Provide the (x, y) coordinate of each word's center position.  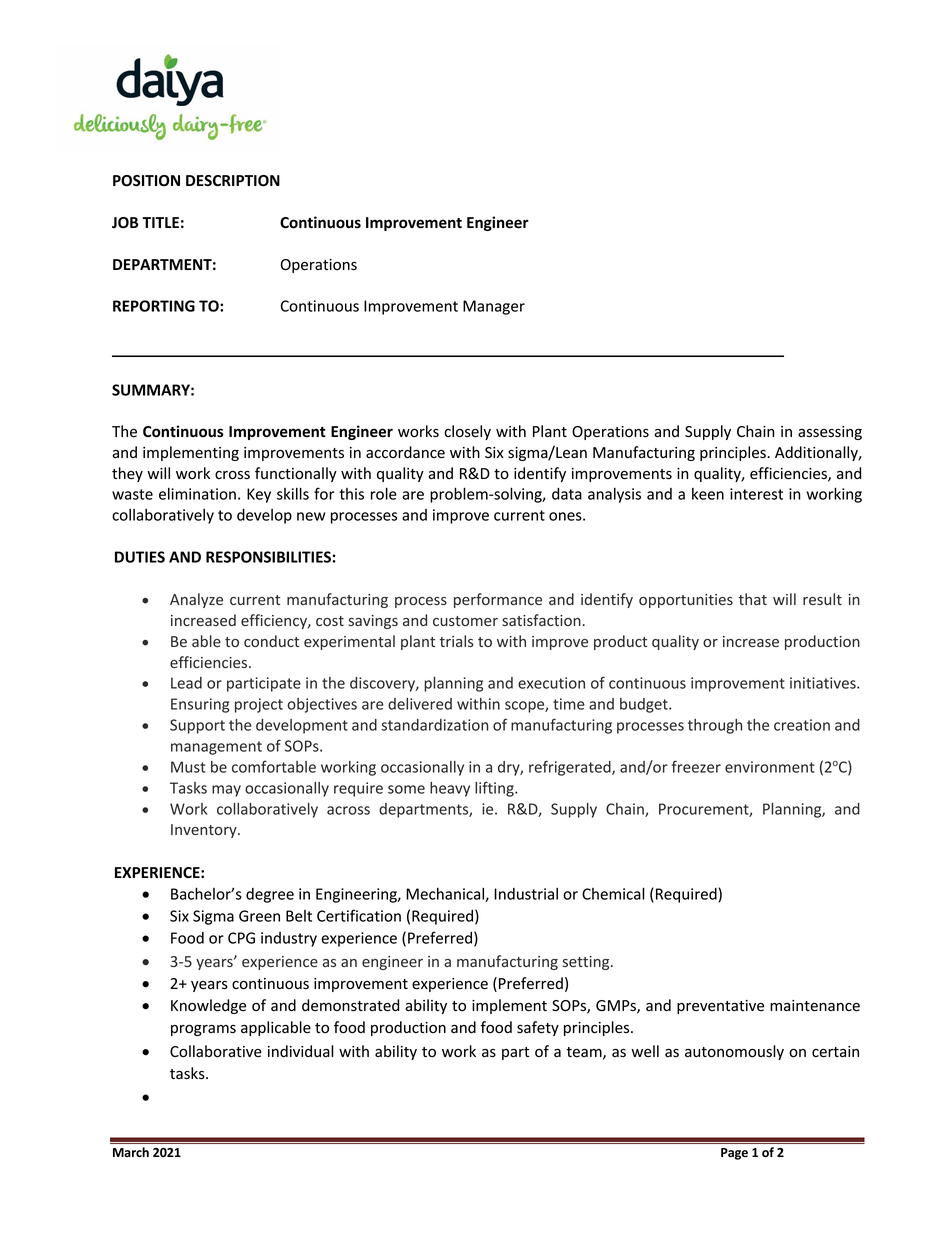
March (131, 1152)
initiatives (824, 683)
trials (457, 641)
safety (538, 1028)
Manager (494, 307)
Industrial (526, 894)
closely (467, 432)
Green (259, 916)
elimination (197, 494)
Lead (186, 683)
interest (756, 494)
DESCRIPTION (233, 181)
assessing (830, 433)
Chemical (613, 893)
